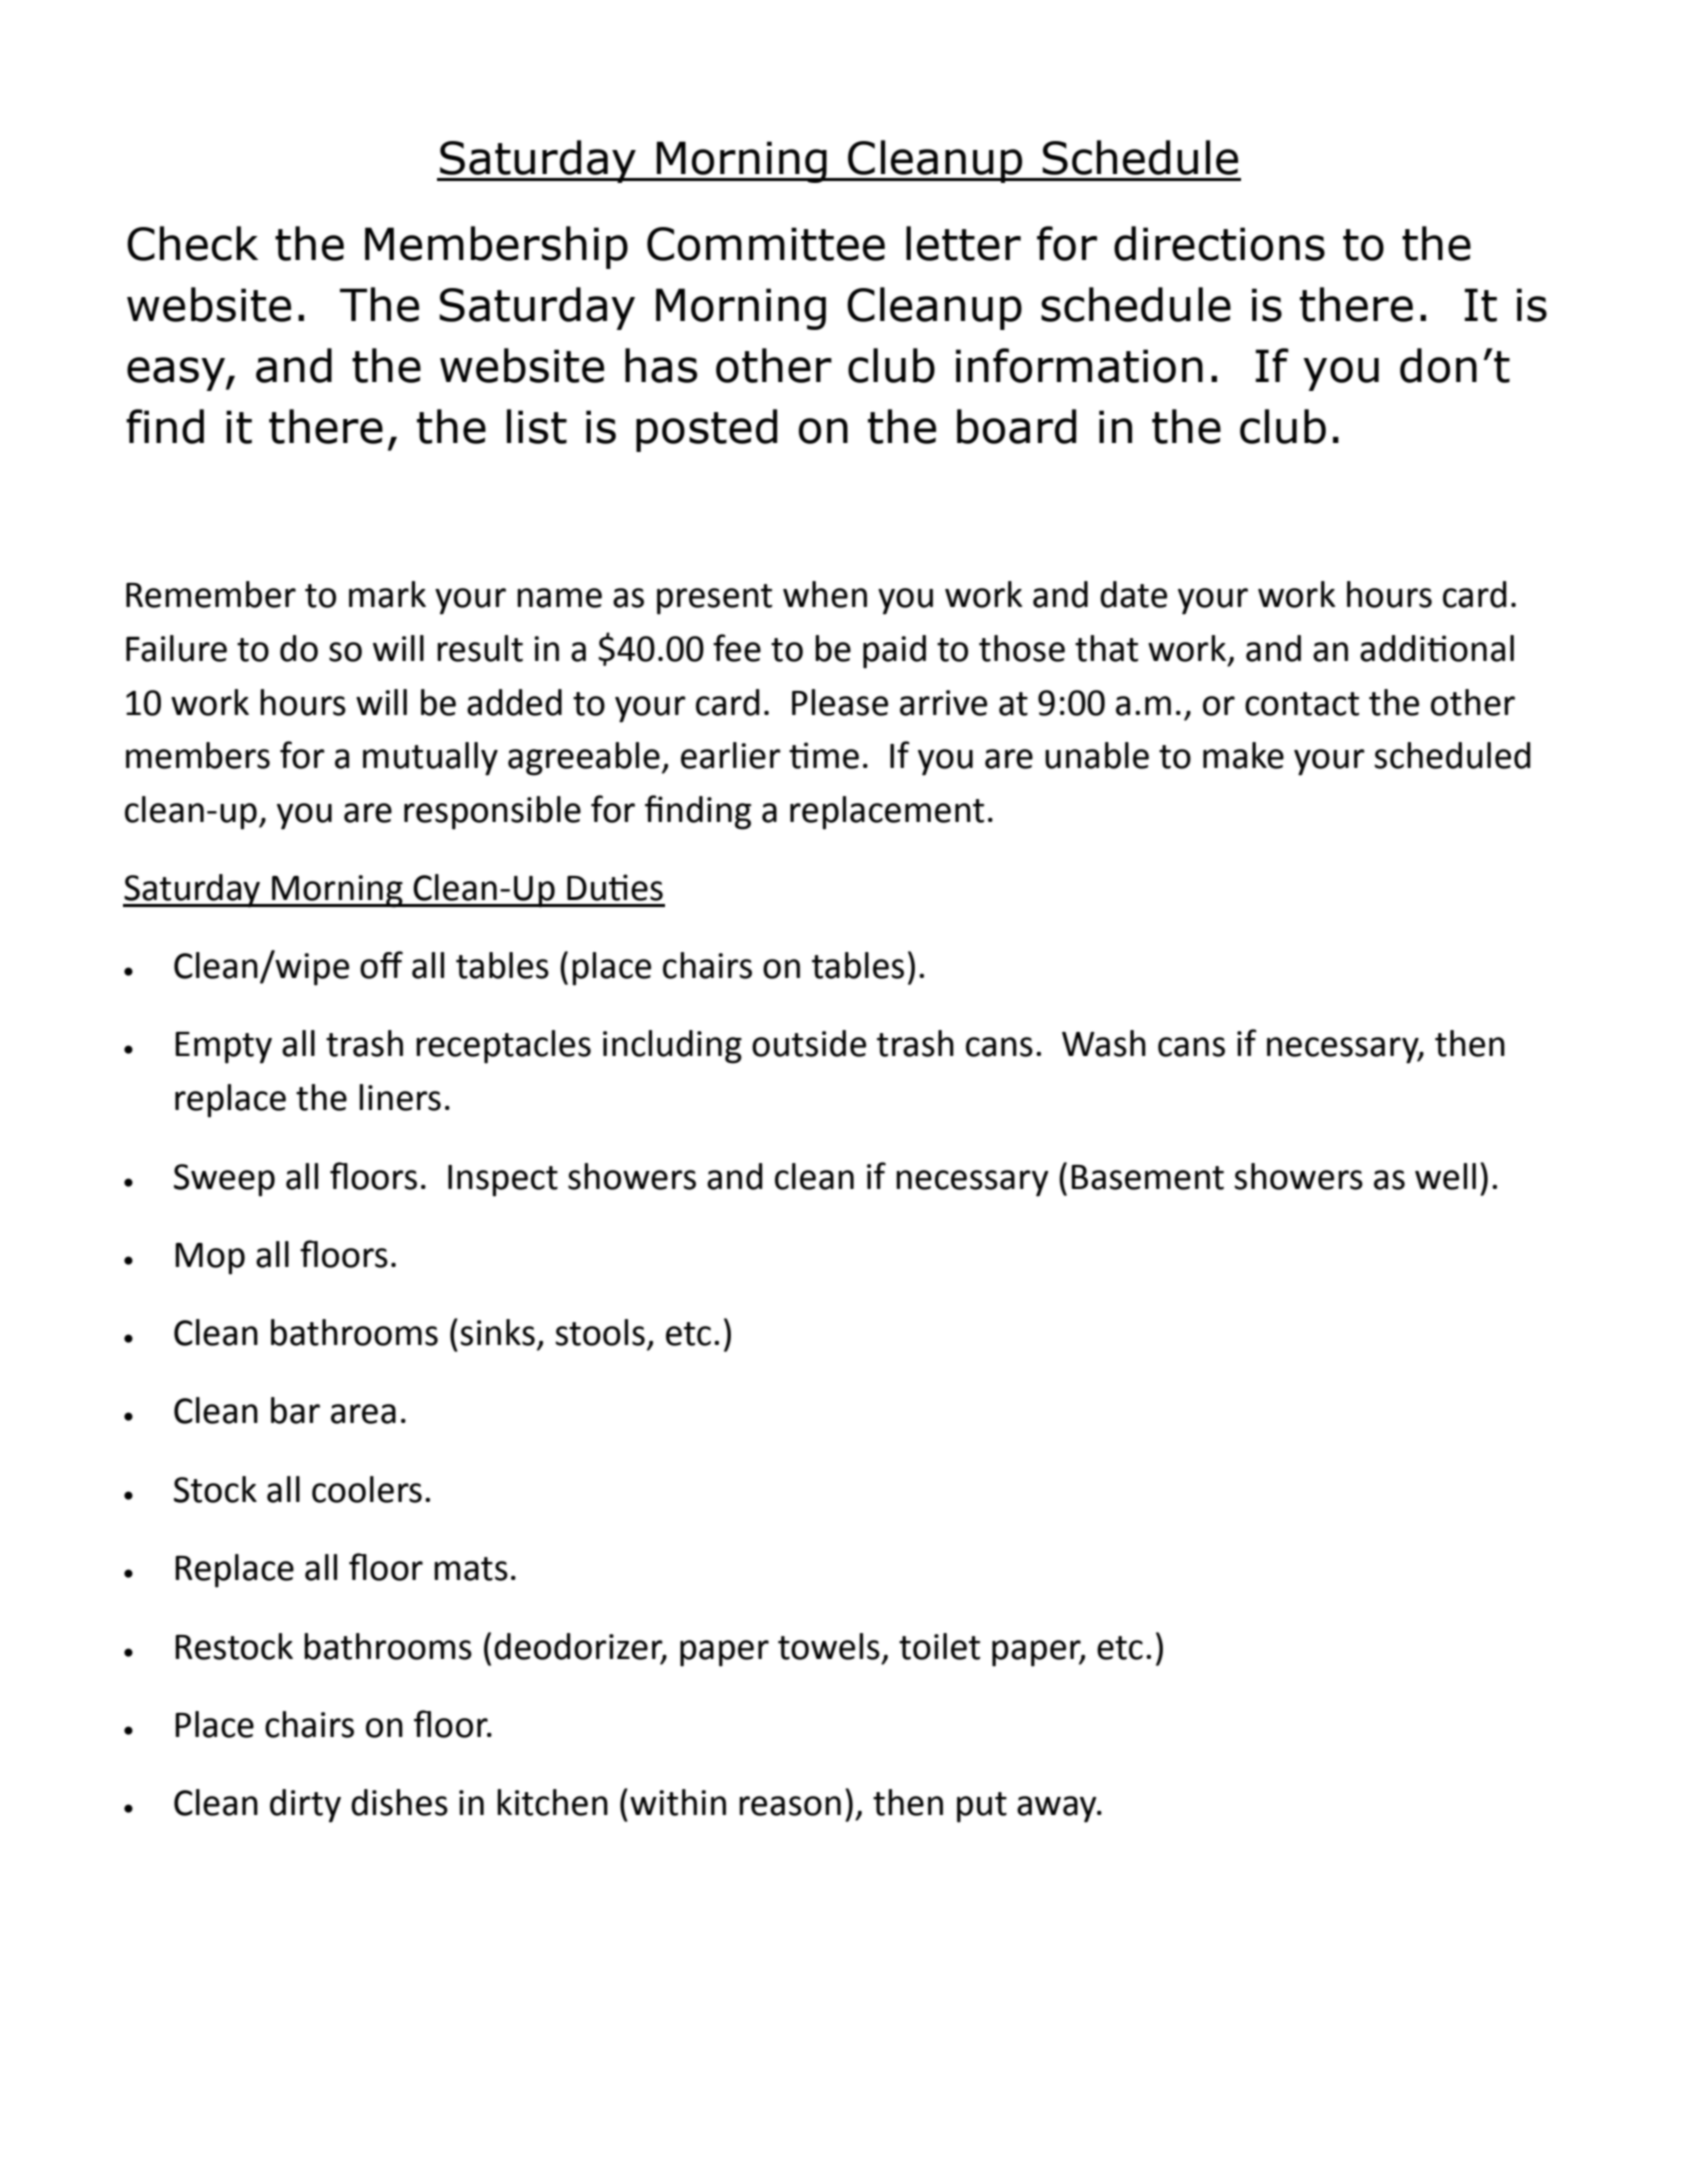 Image resolution: width=1683 pixels, height=2178 pixels. I want to click on mutually, so click(430, 759).
